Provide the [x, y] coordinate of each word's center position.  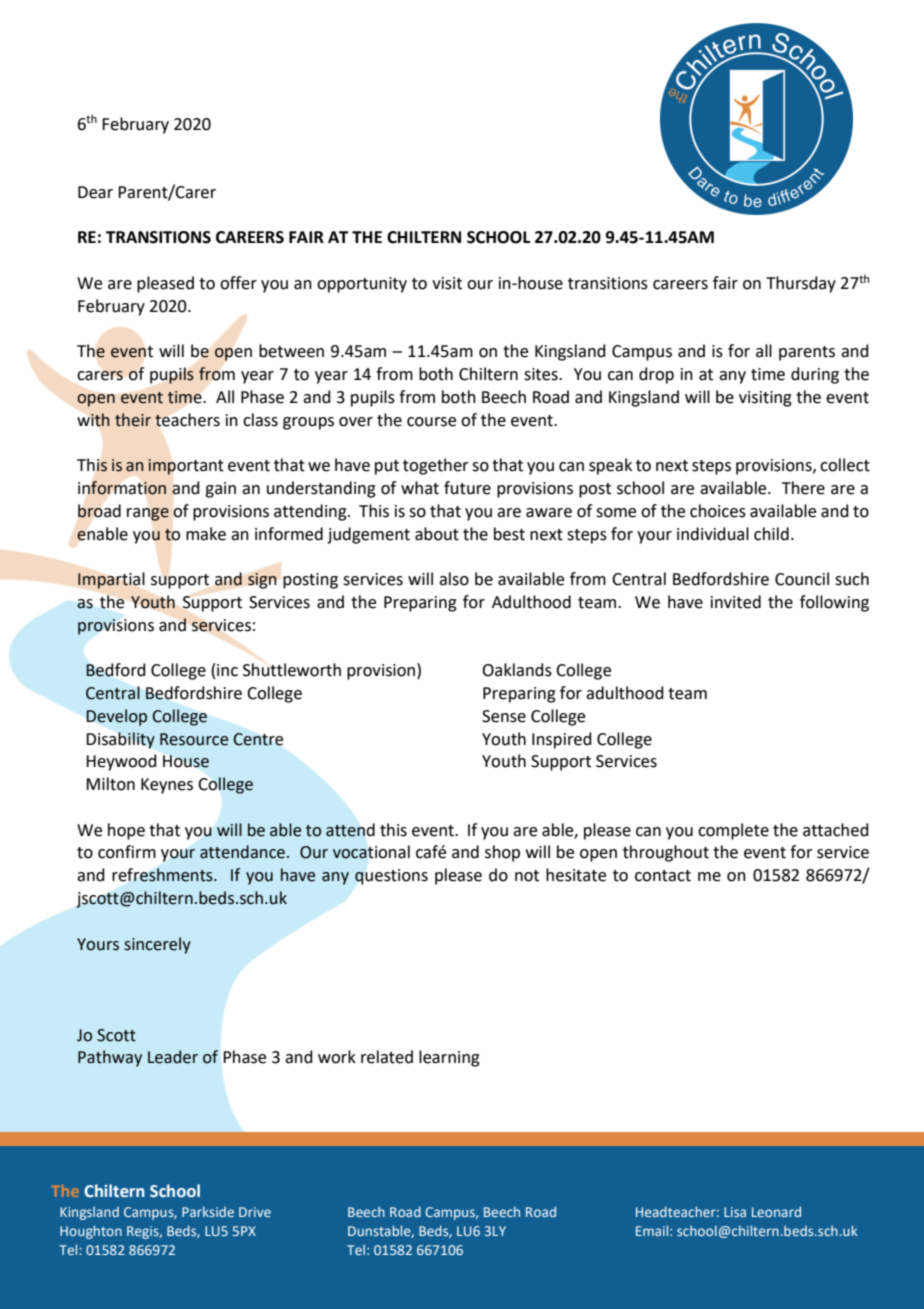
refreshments [163, 875]
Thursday [801, 284]
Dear [95, 192]
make [206, 534]
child [771, 534]
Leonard [776, 1211]
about [437, 534]
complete [733, 831]
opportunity [362, 285]
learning [449, 1058]
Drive [255, 1212]
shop [502, 853]
